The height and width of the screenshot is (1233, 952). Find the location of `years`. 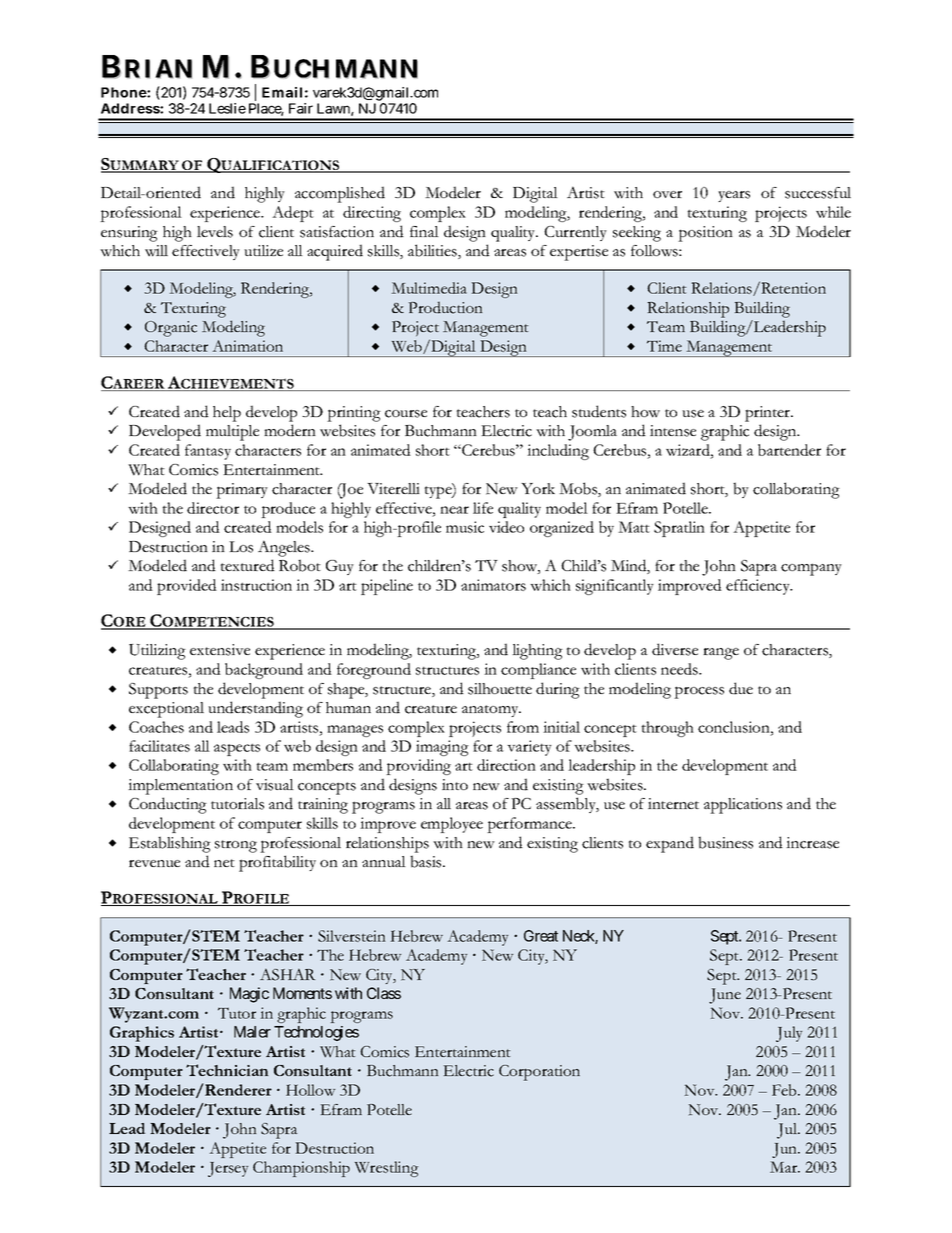

years is located at coordinates (734, 196).
